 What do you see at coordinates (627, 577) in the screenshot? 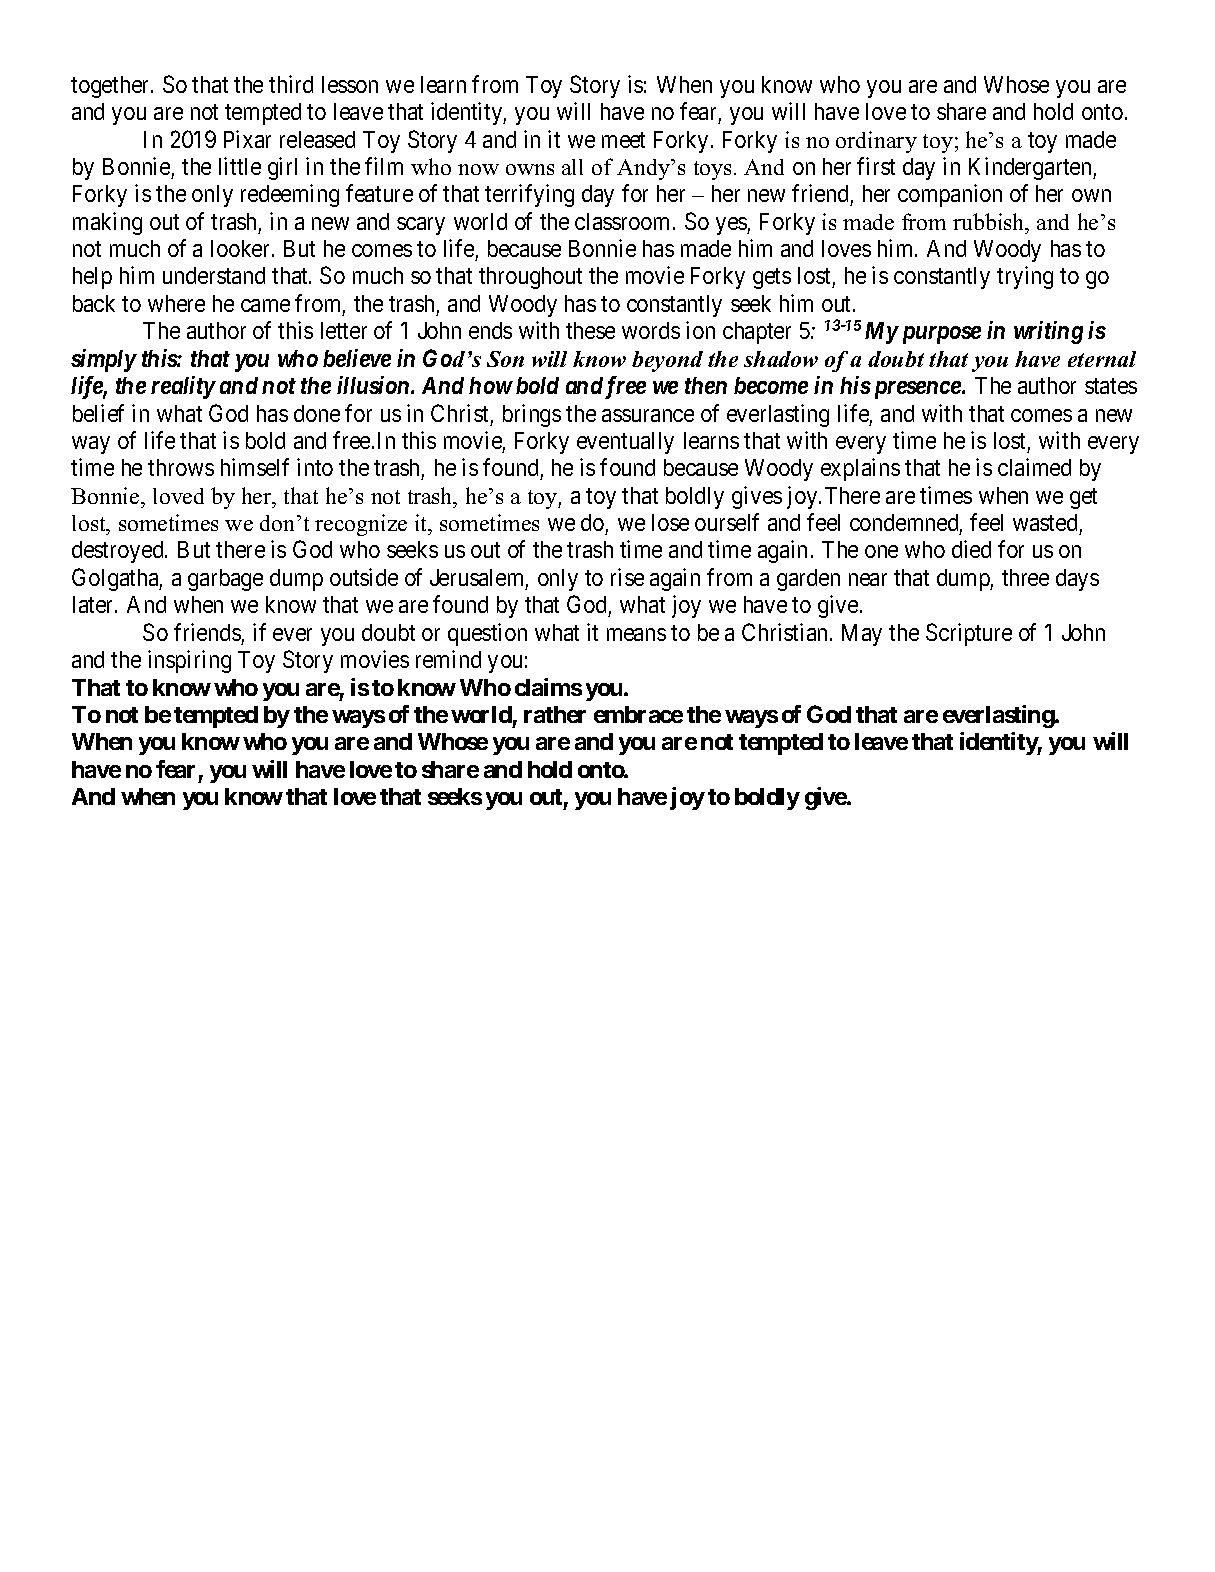
I see `rise` at bounding box center [627, 577].
